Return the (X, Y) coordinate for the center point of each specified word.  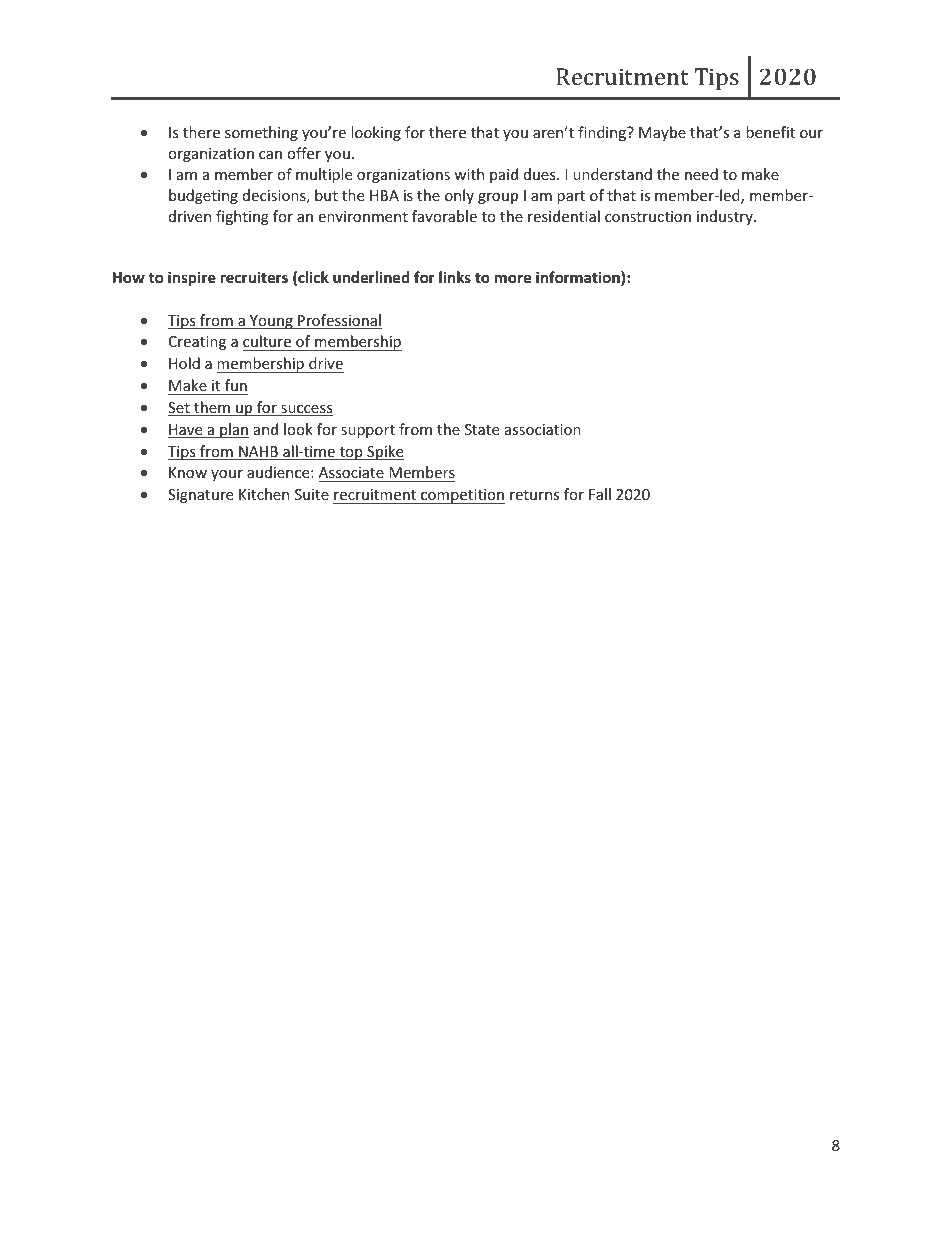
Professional (339, 321)
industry (726, 217)
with (469, 174)
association (543, 429)
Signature (200, 496)
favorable (444, 216)
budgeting (203, 196)
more (513, 278)
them (212, 408)
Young (271, 322)
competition (462, 496)
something (261, 133)
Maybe (662, 133)
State (482, 429)
